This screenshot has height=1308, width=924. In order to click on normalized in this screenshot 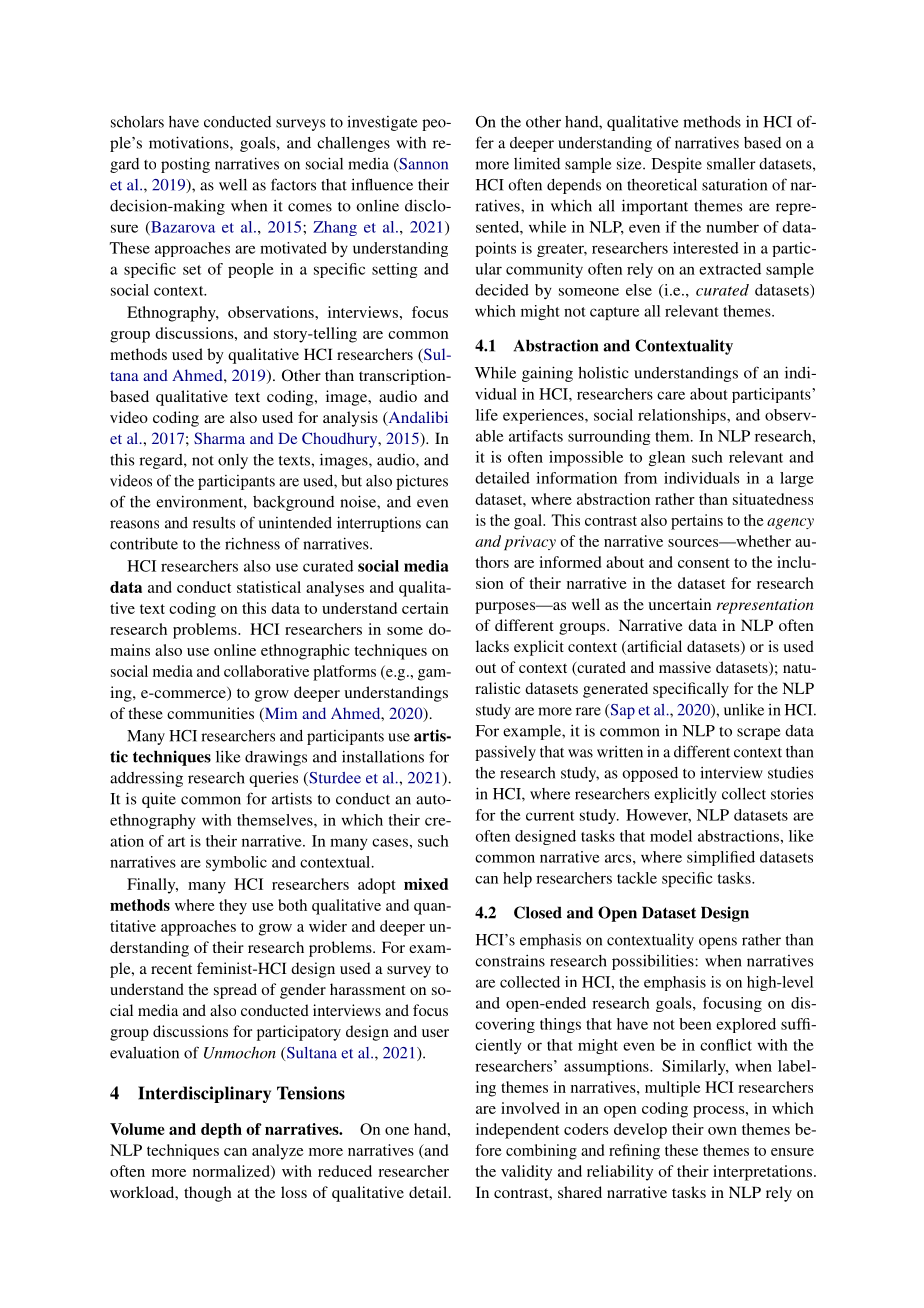, I will do `click(232, 1172)`.
